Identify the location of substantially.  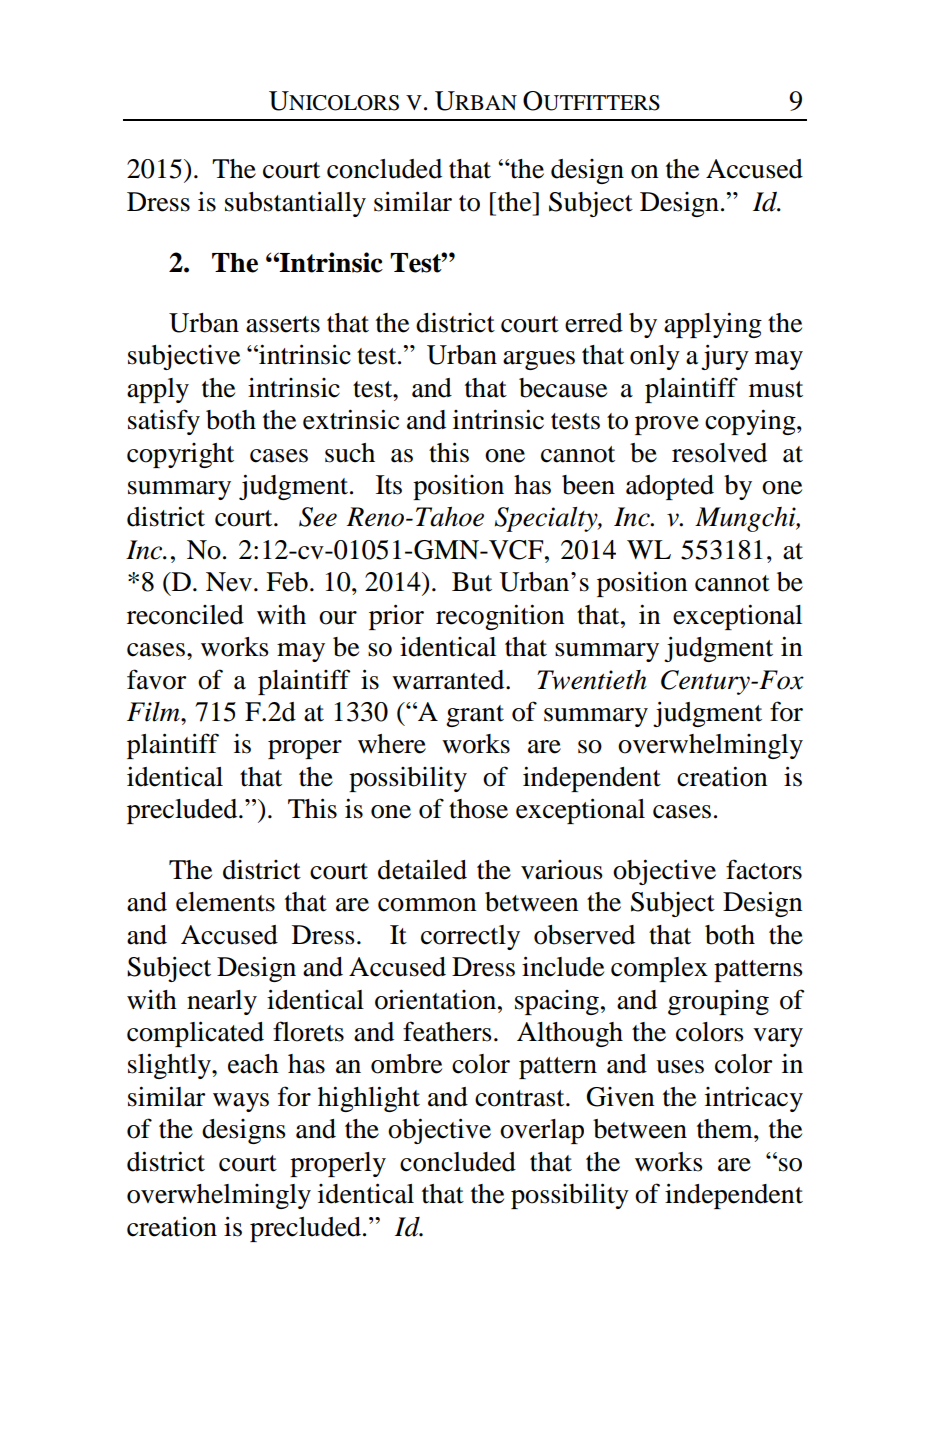
(295, 204).
